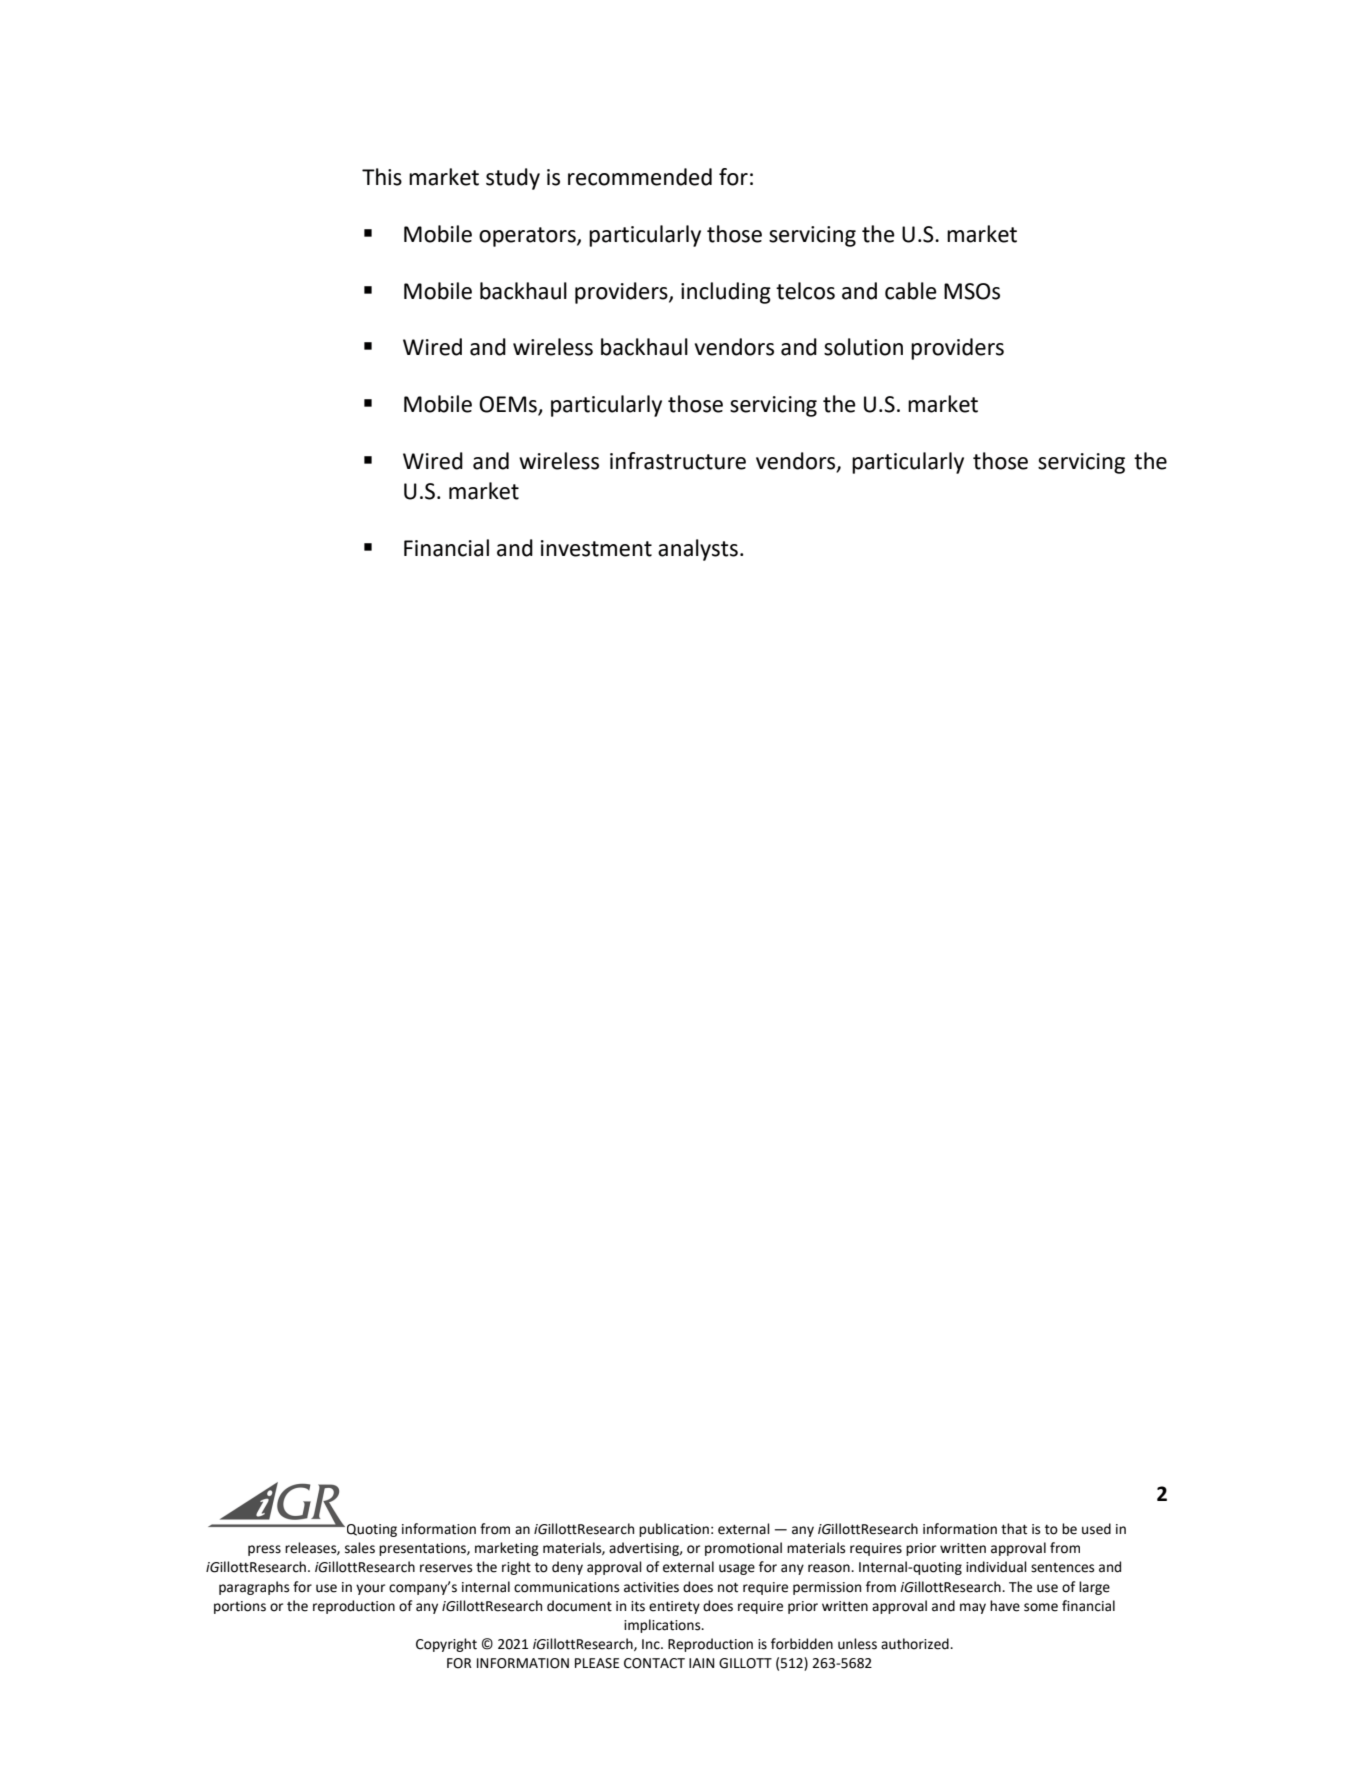 The image size is (1369, 1772). I want to click on publication, so click(674, 1530).
